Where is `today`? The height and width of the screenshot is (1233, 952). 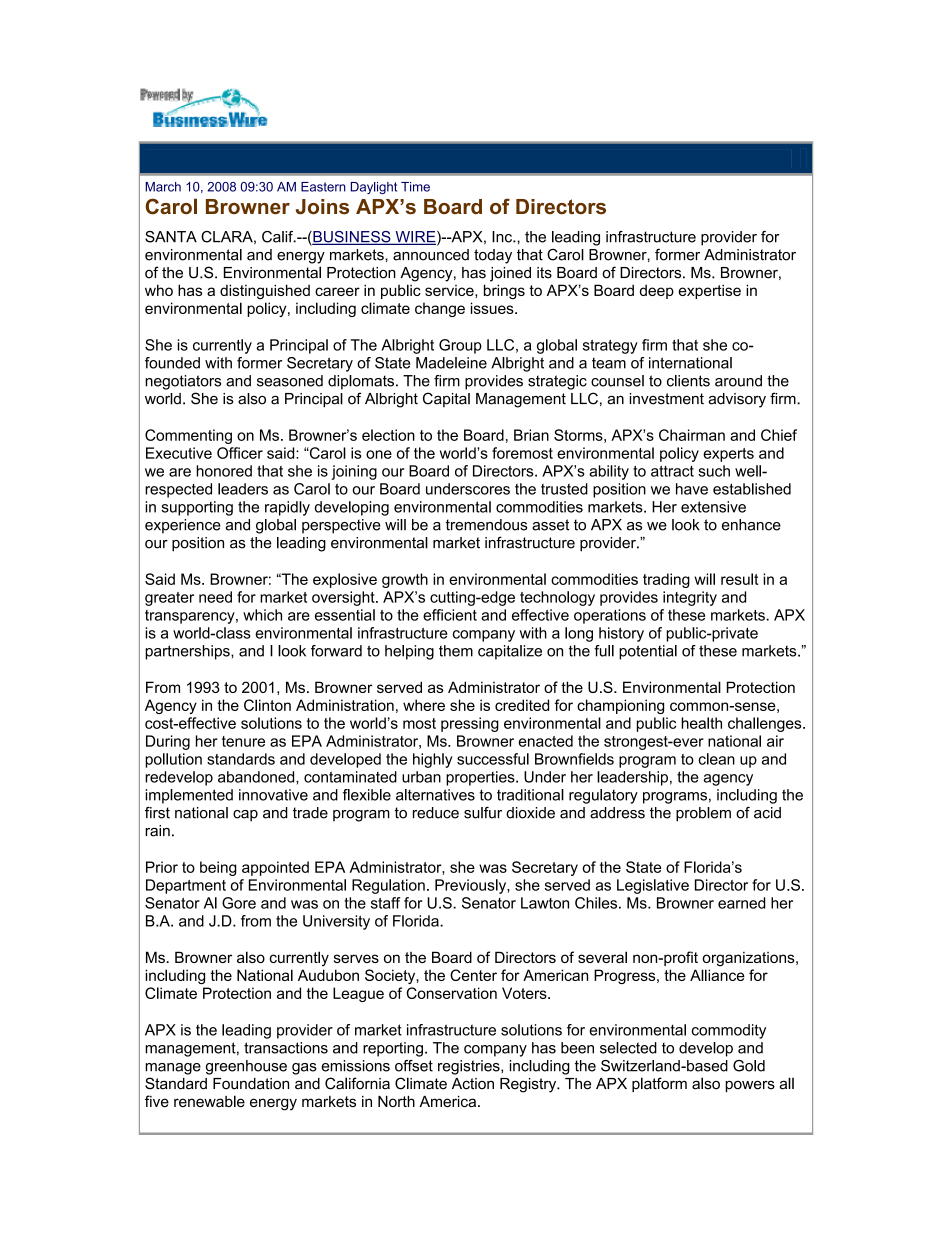 today is located at coordinates (493, 256).
